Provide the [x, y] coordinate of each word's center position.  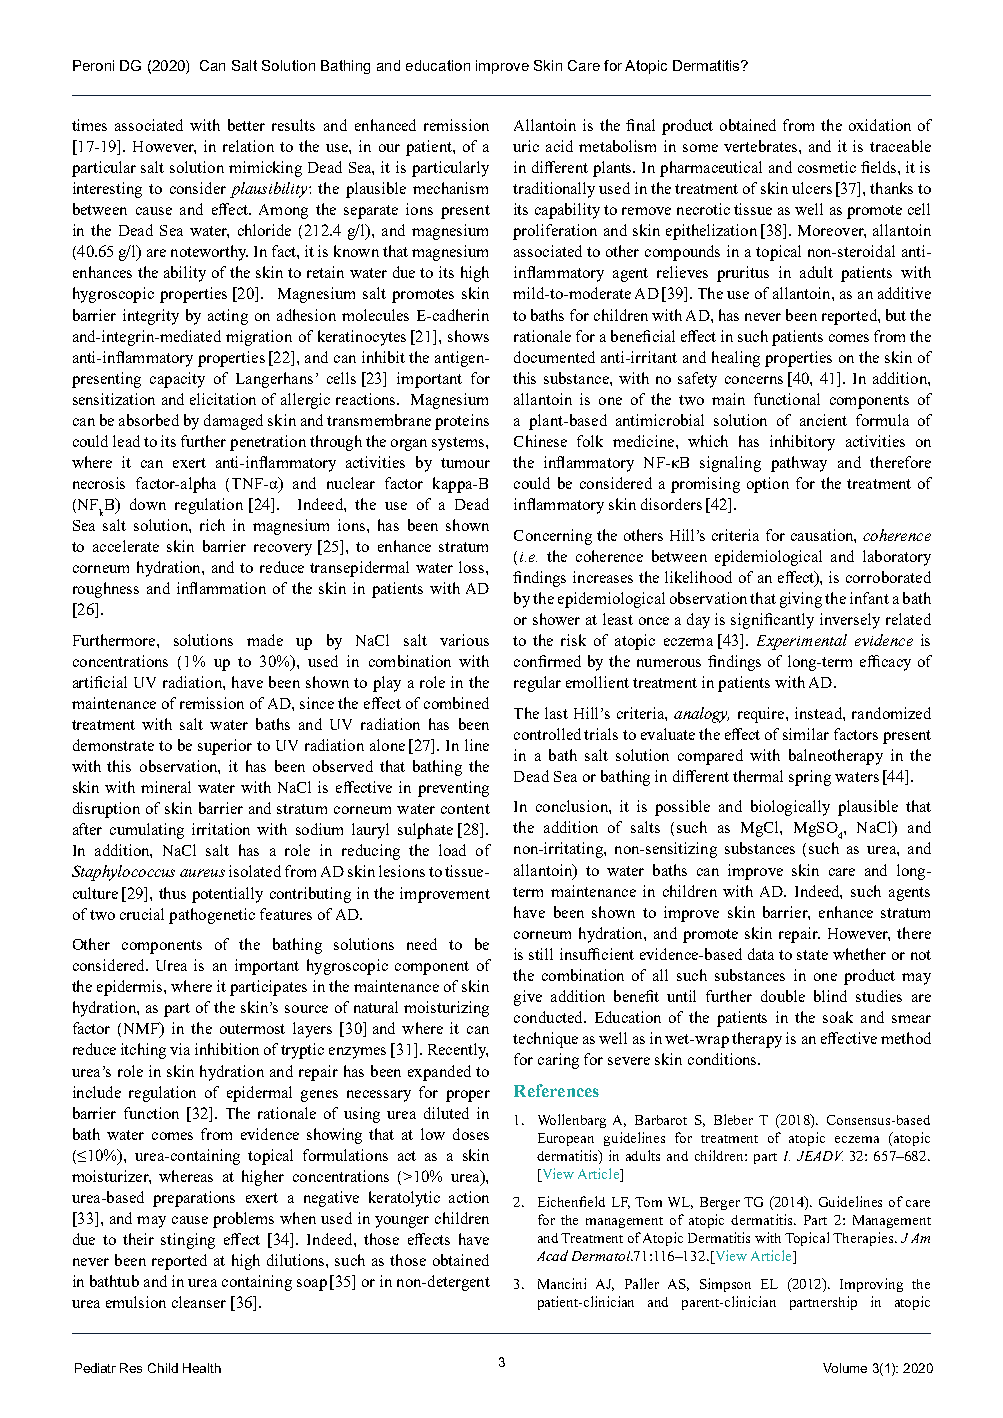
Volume [845, 1368]
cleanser [199, 1302]
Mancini [562, 1283]
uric [526, 146]
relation [248, 146]
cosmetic [827, 167]
